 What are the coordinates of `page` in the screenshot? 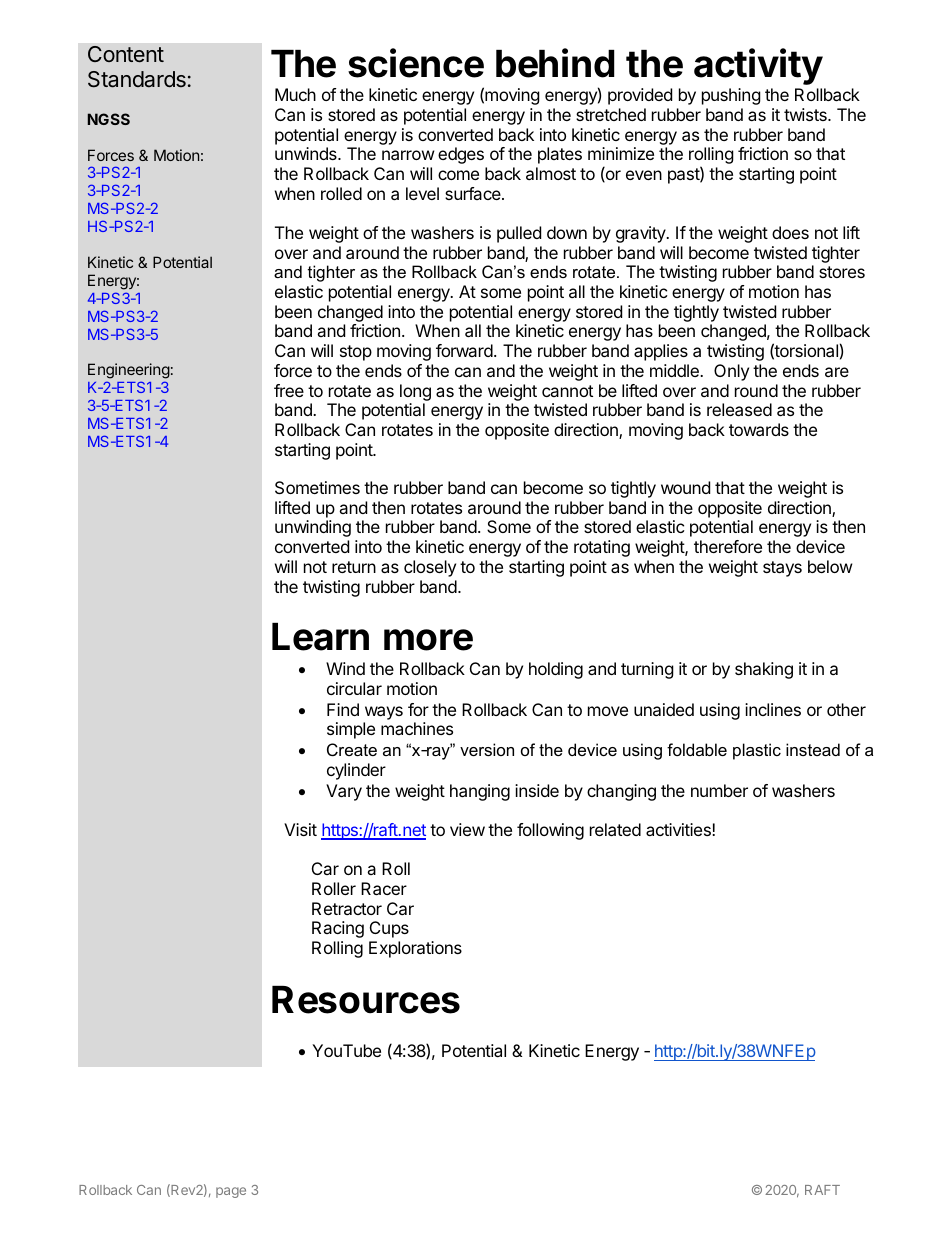 It's located at (231, 1192).
